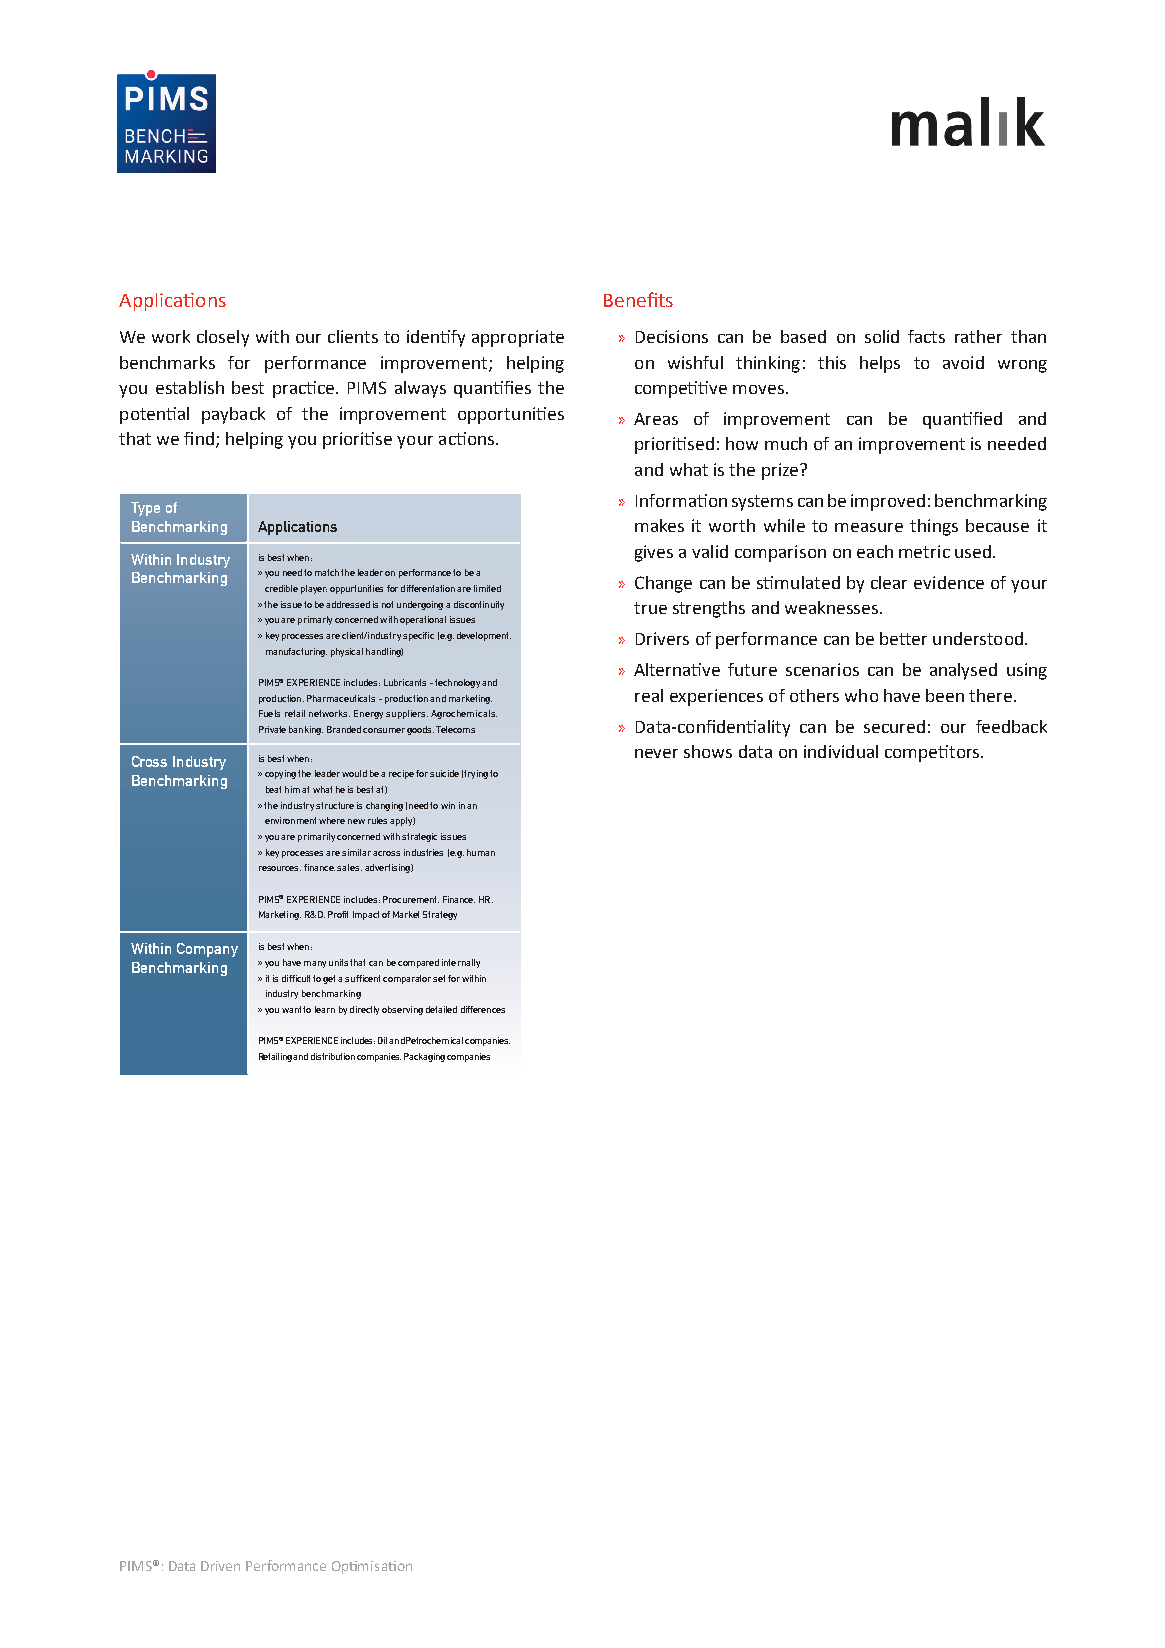  I want to click on closely, so click(223, 338).
